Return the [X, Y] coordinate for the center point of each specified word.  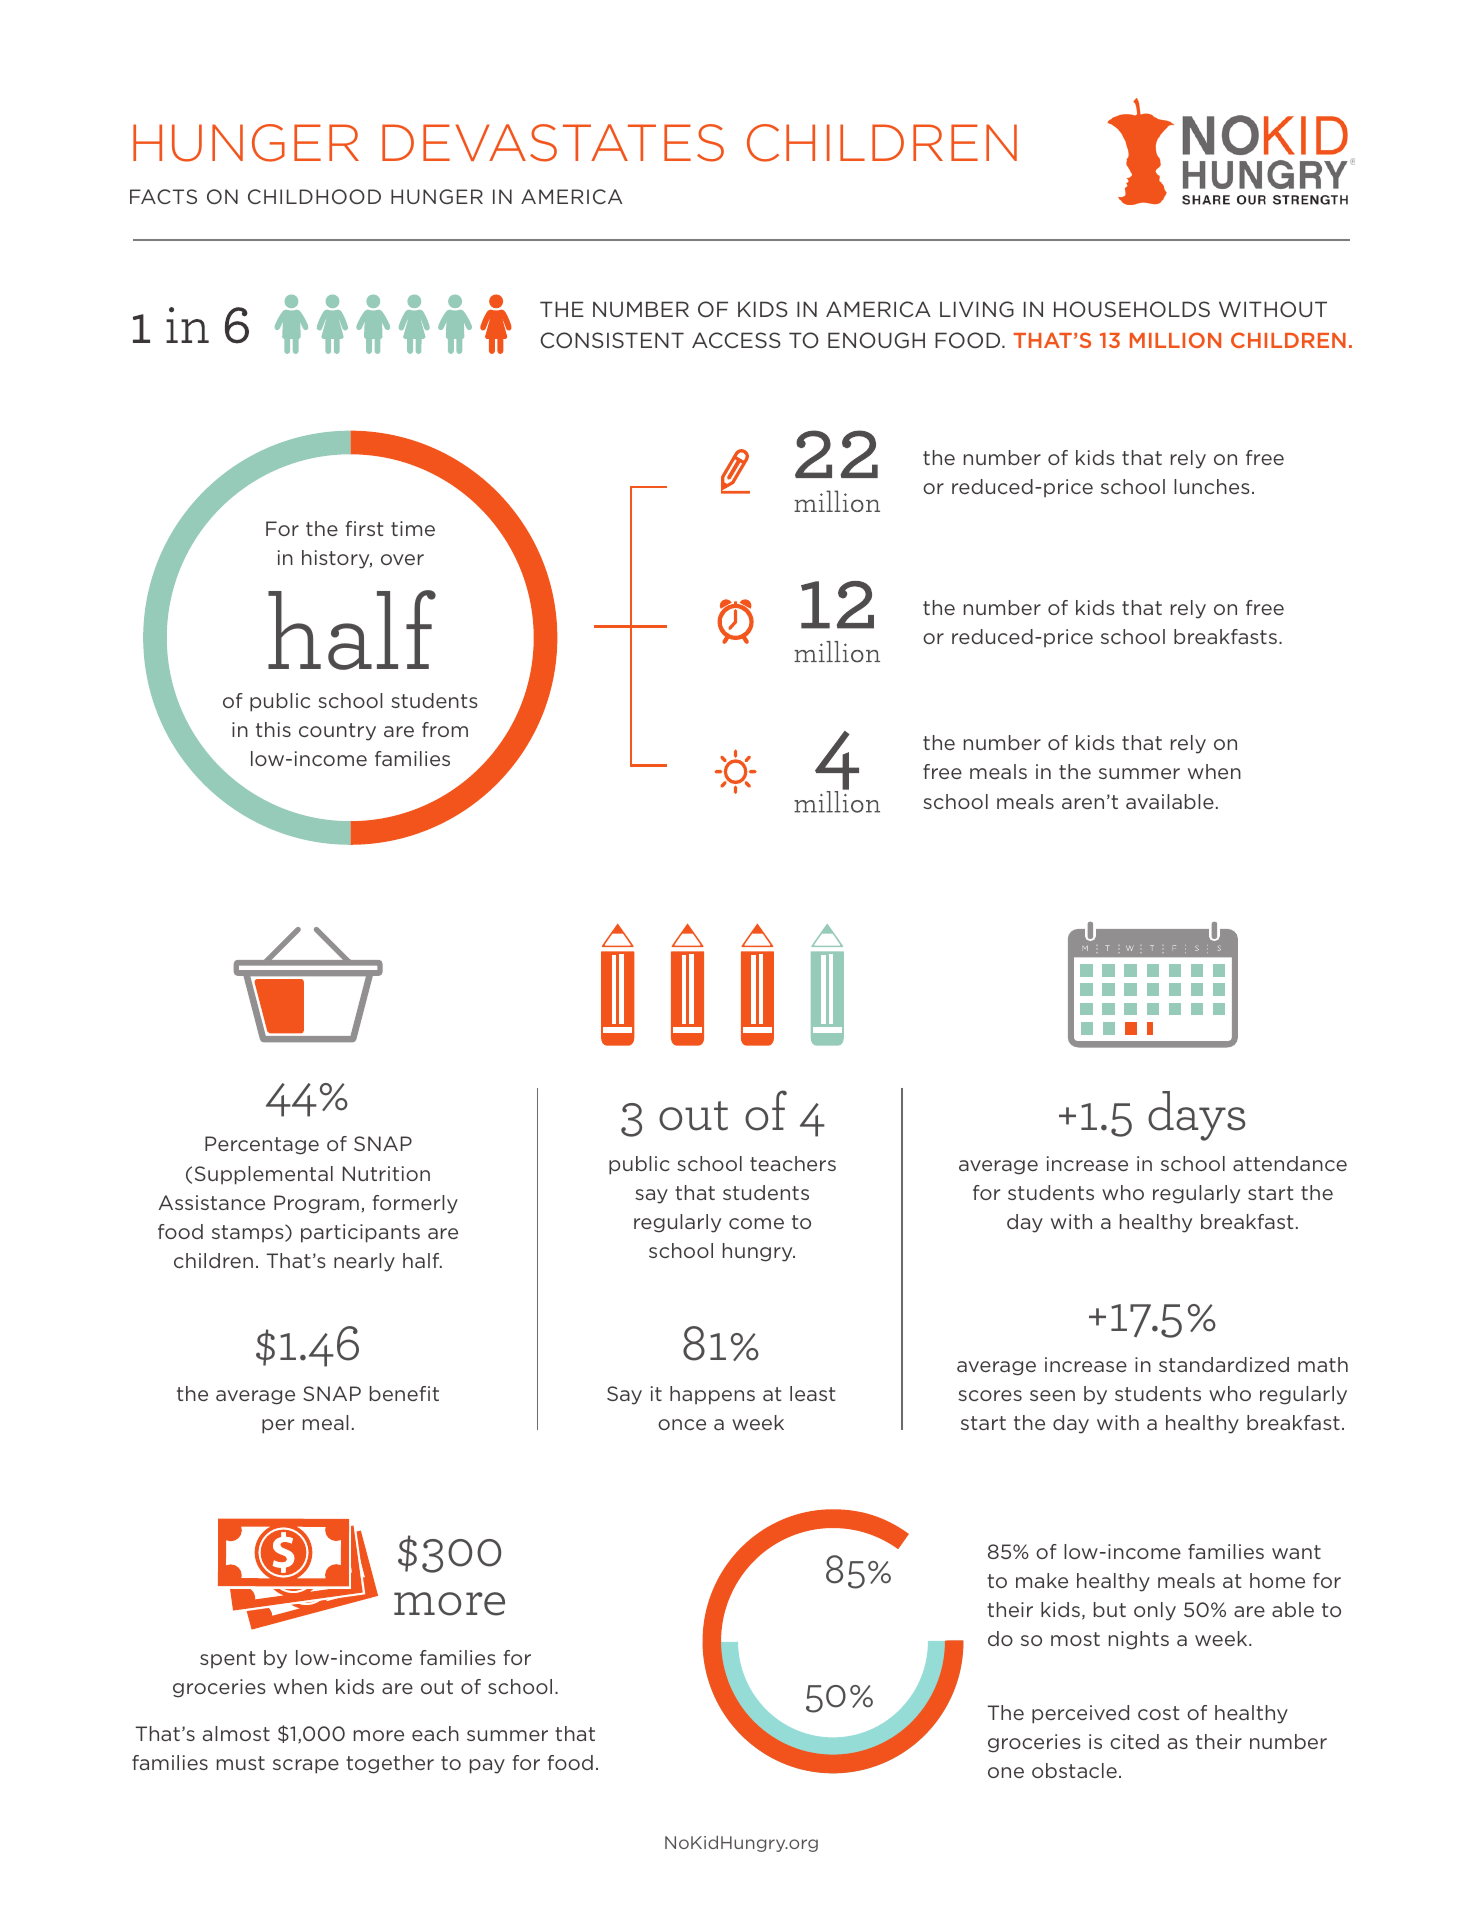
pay [487, 1766]
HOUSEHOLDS [1132, 309]
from [445, 729]
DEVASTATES [553, 143]
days [1196, 1116]
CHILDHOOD [314, 196]
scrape [306, 1766]
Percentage [262, 1145]
